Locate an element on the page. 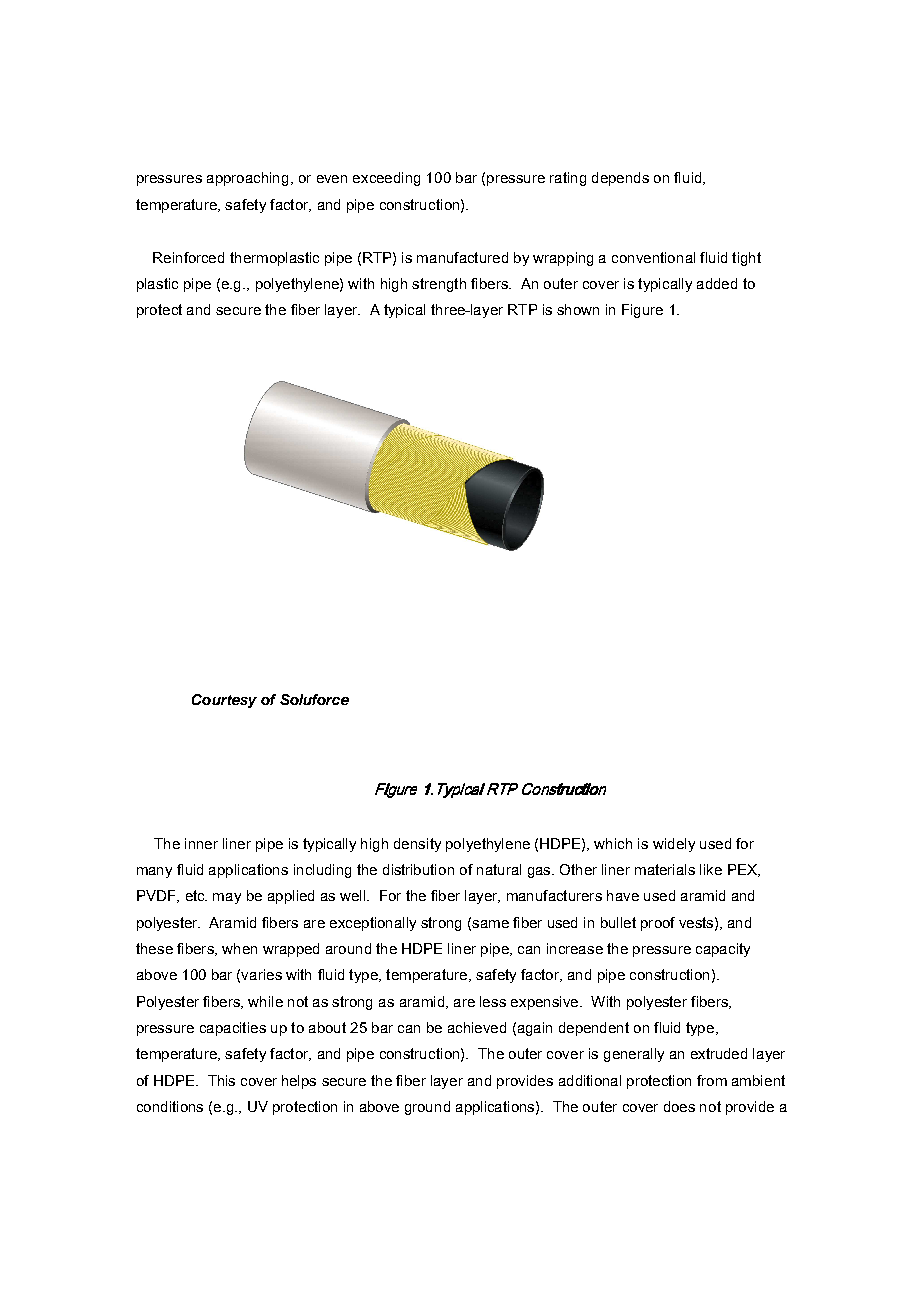 This document has height=1308, width=924. This is located at coordinates (221, 1080).
